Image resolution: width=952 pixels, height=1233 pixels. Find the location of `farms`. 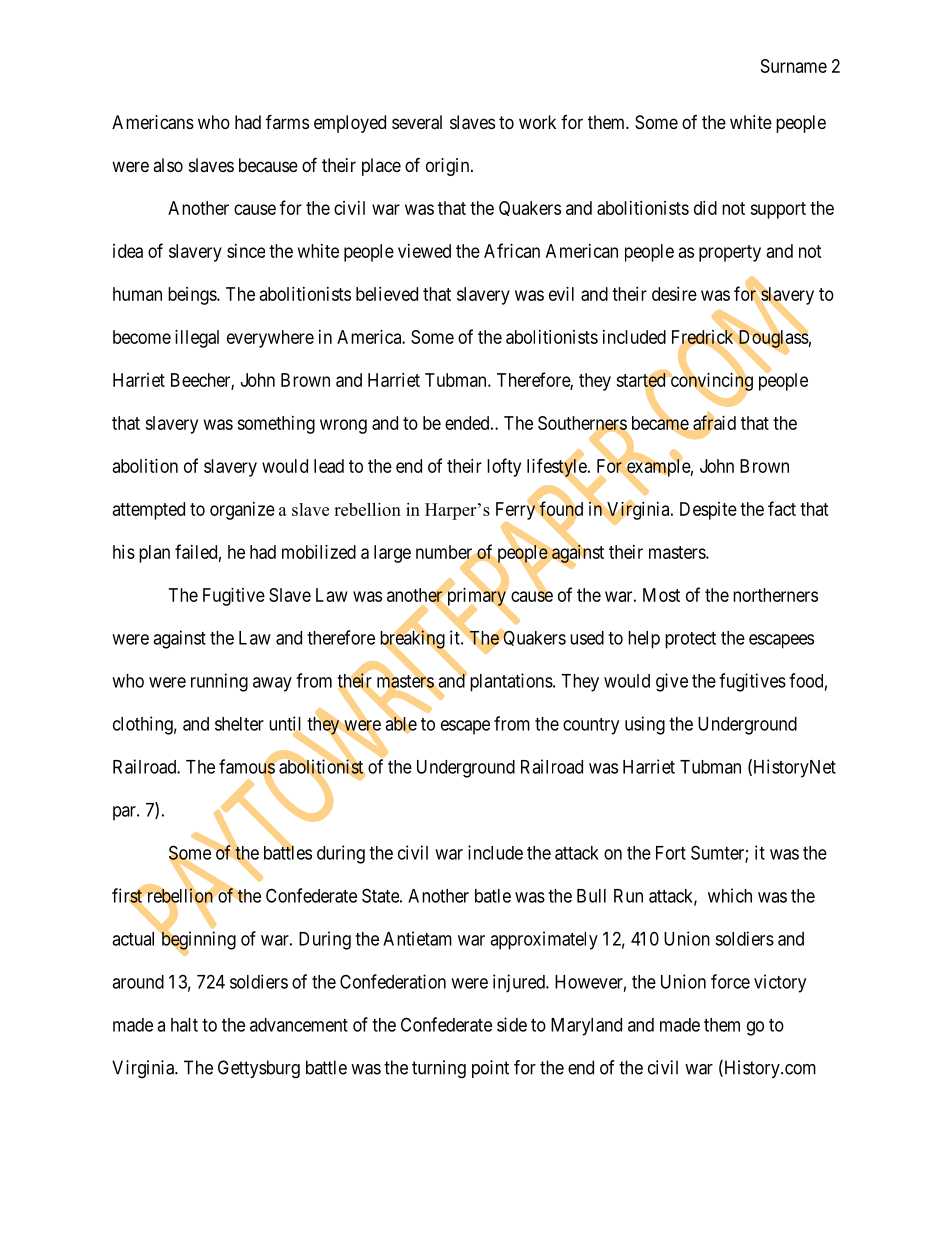

farms is located at coordinates (287, 121).
